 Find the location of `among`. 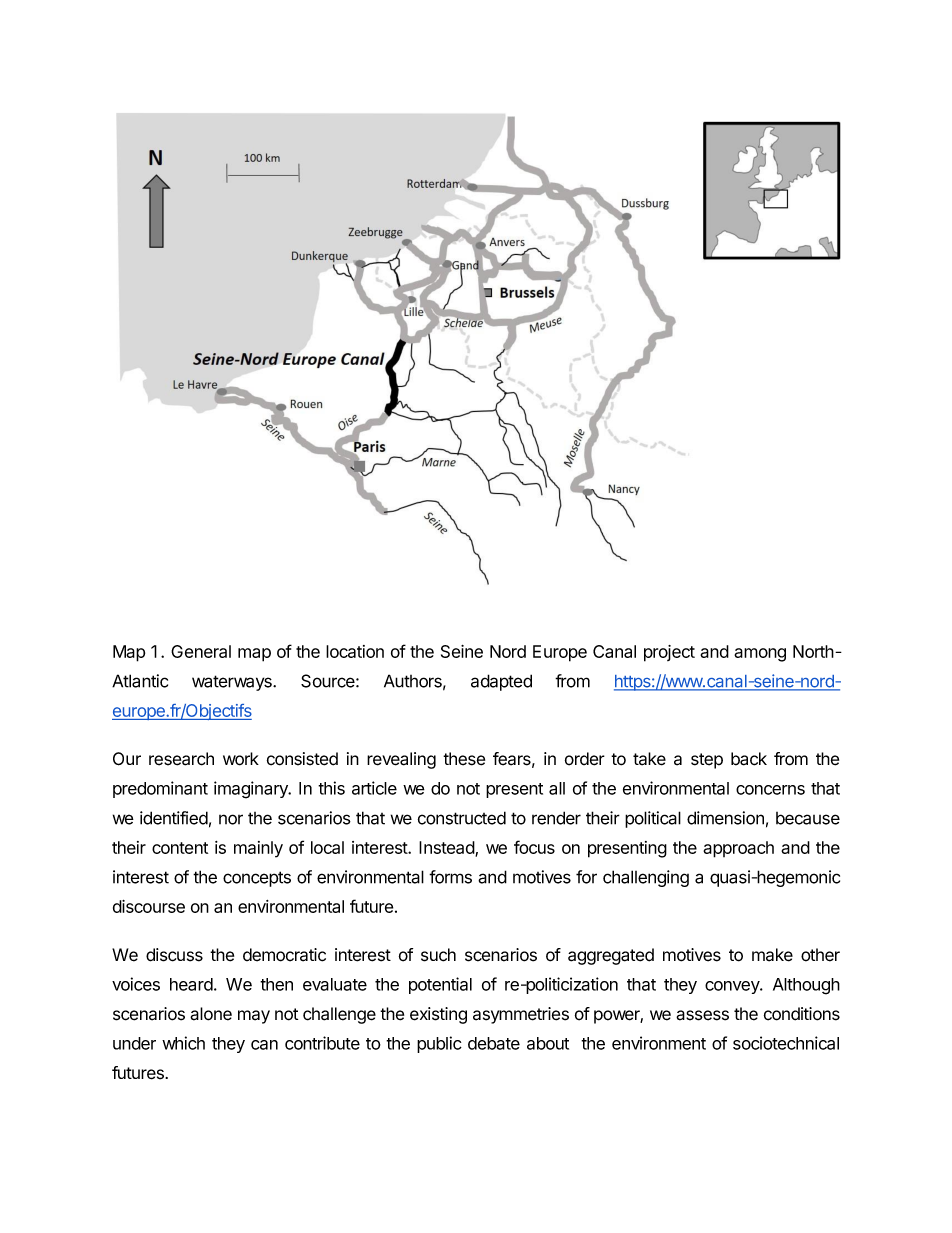

among is located at coordinates (760, 655).
